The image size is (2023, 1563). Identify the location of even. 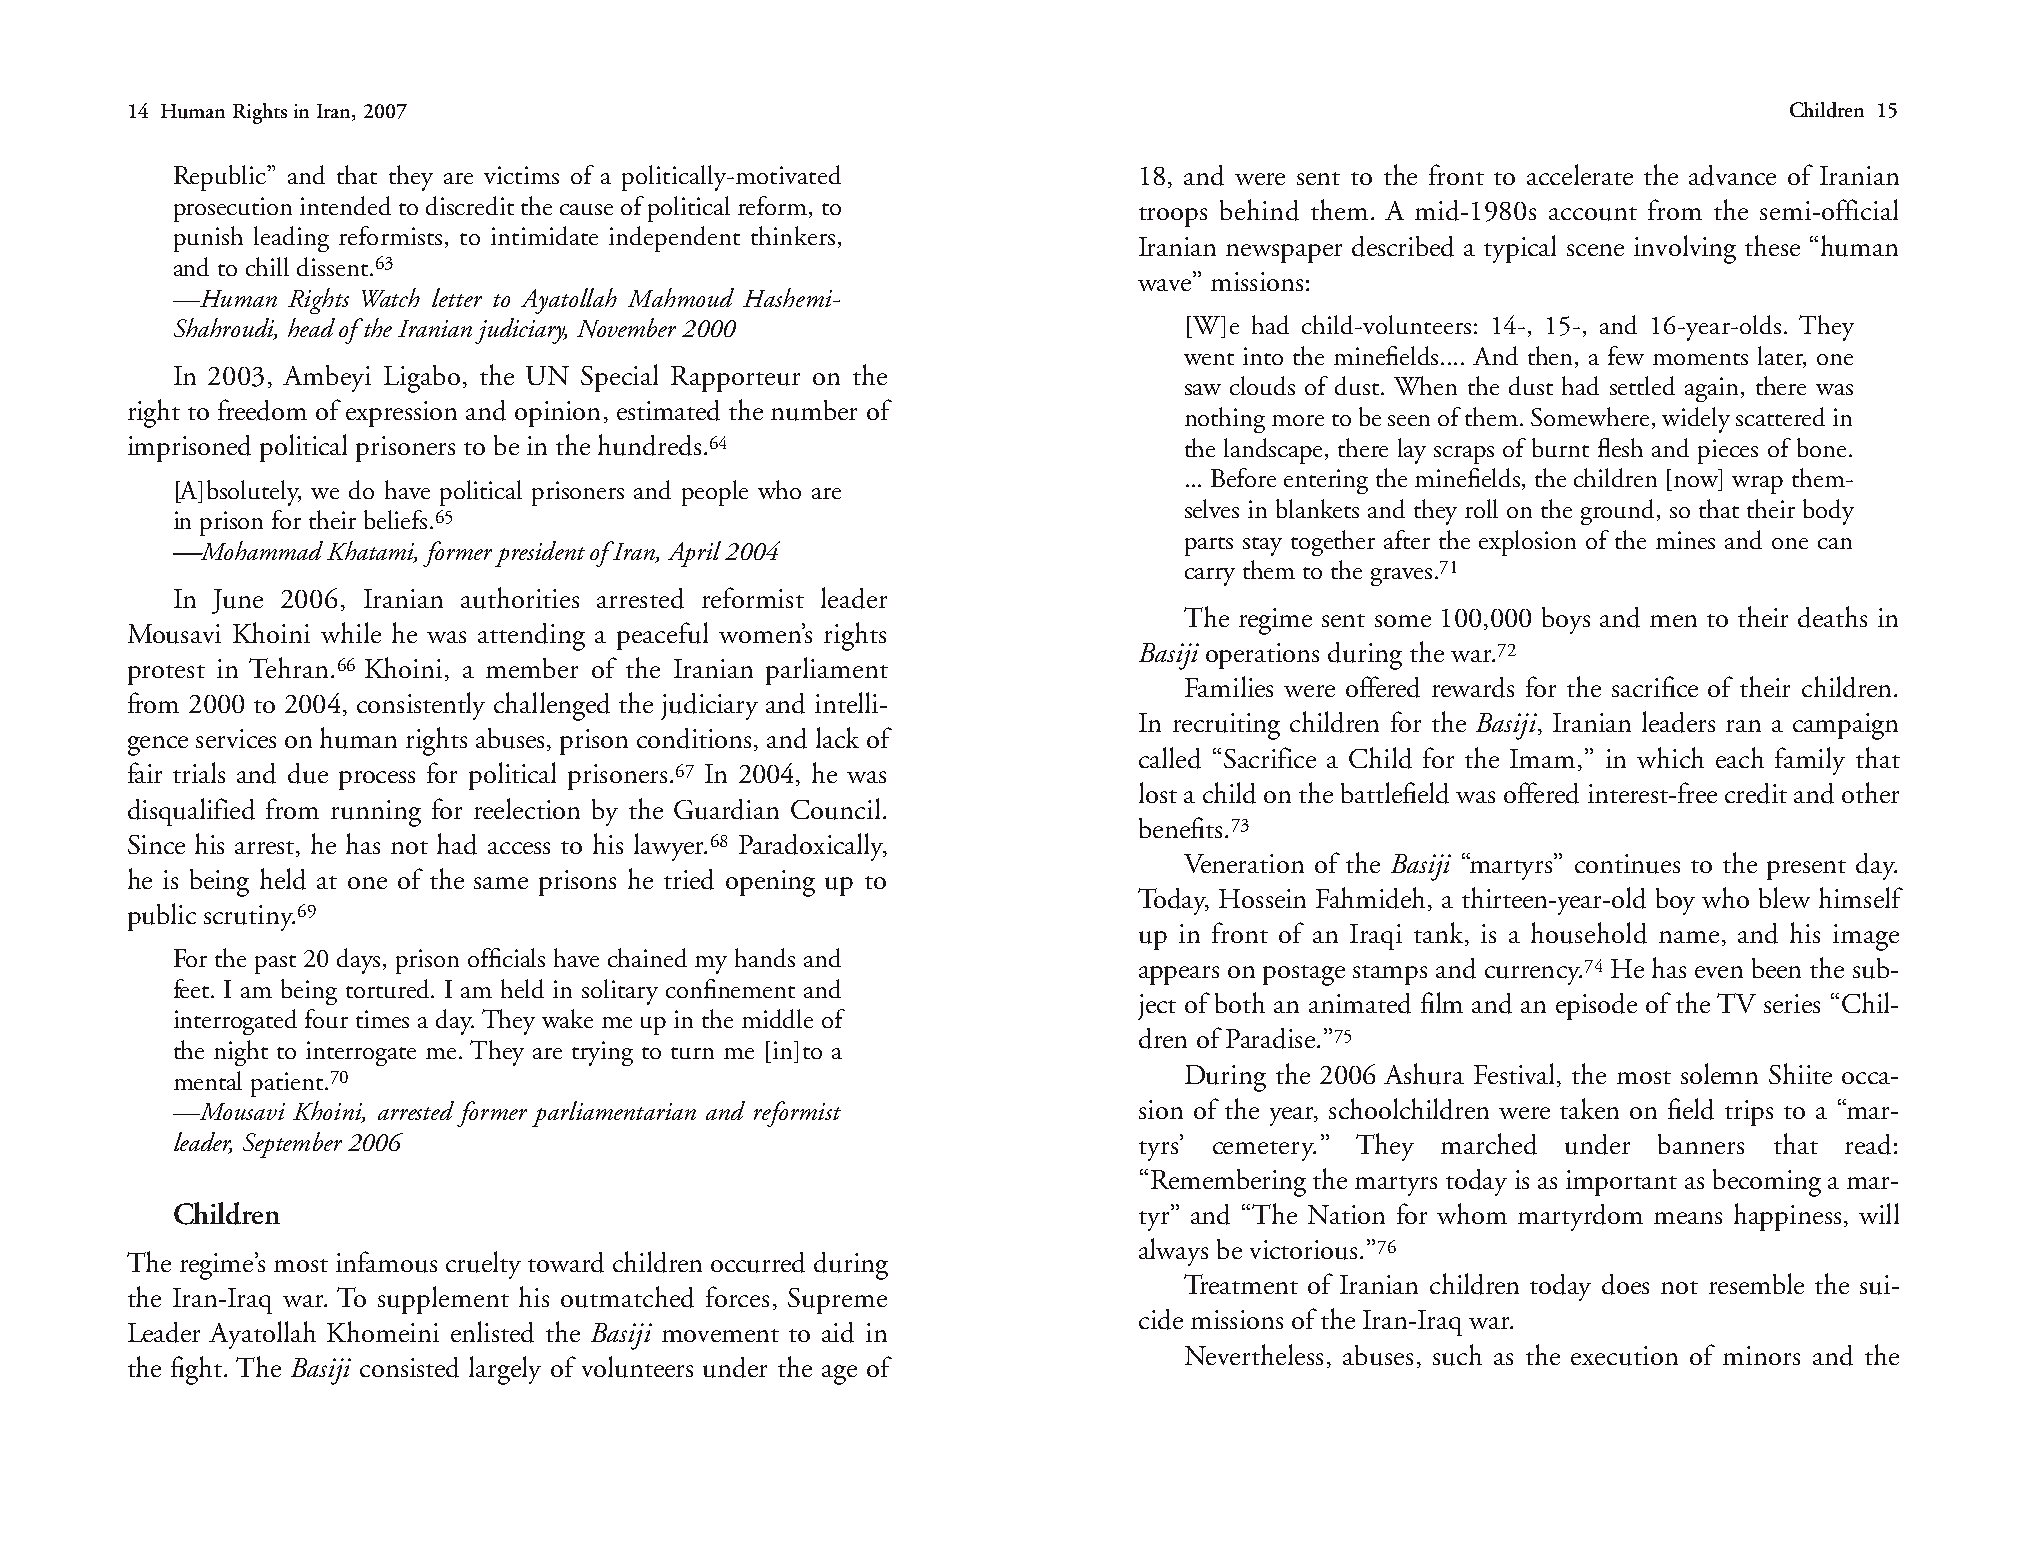
(1719, 972).
